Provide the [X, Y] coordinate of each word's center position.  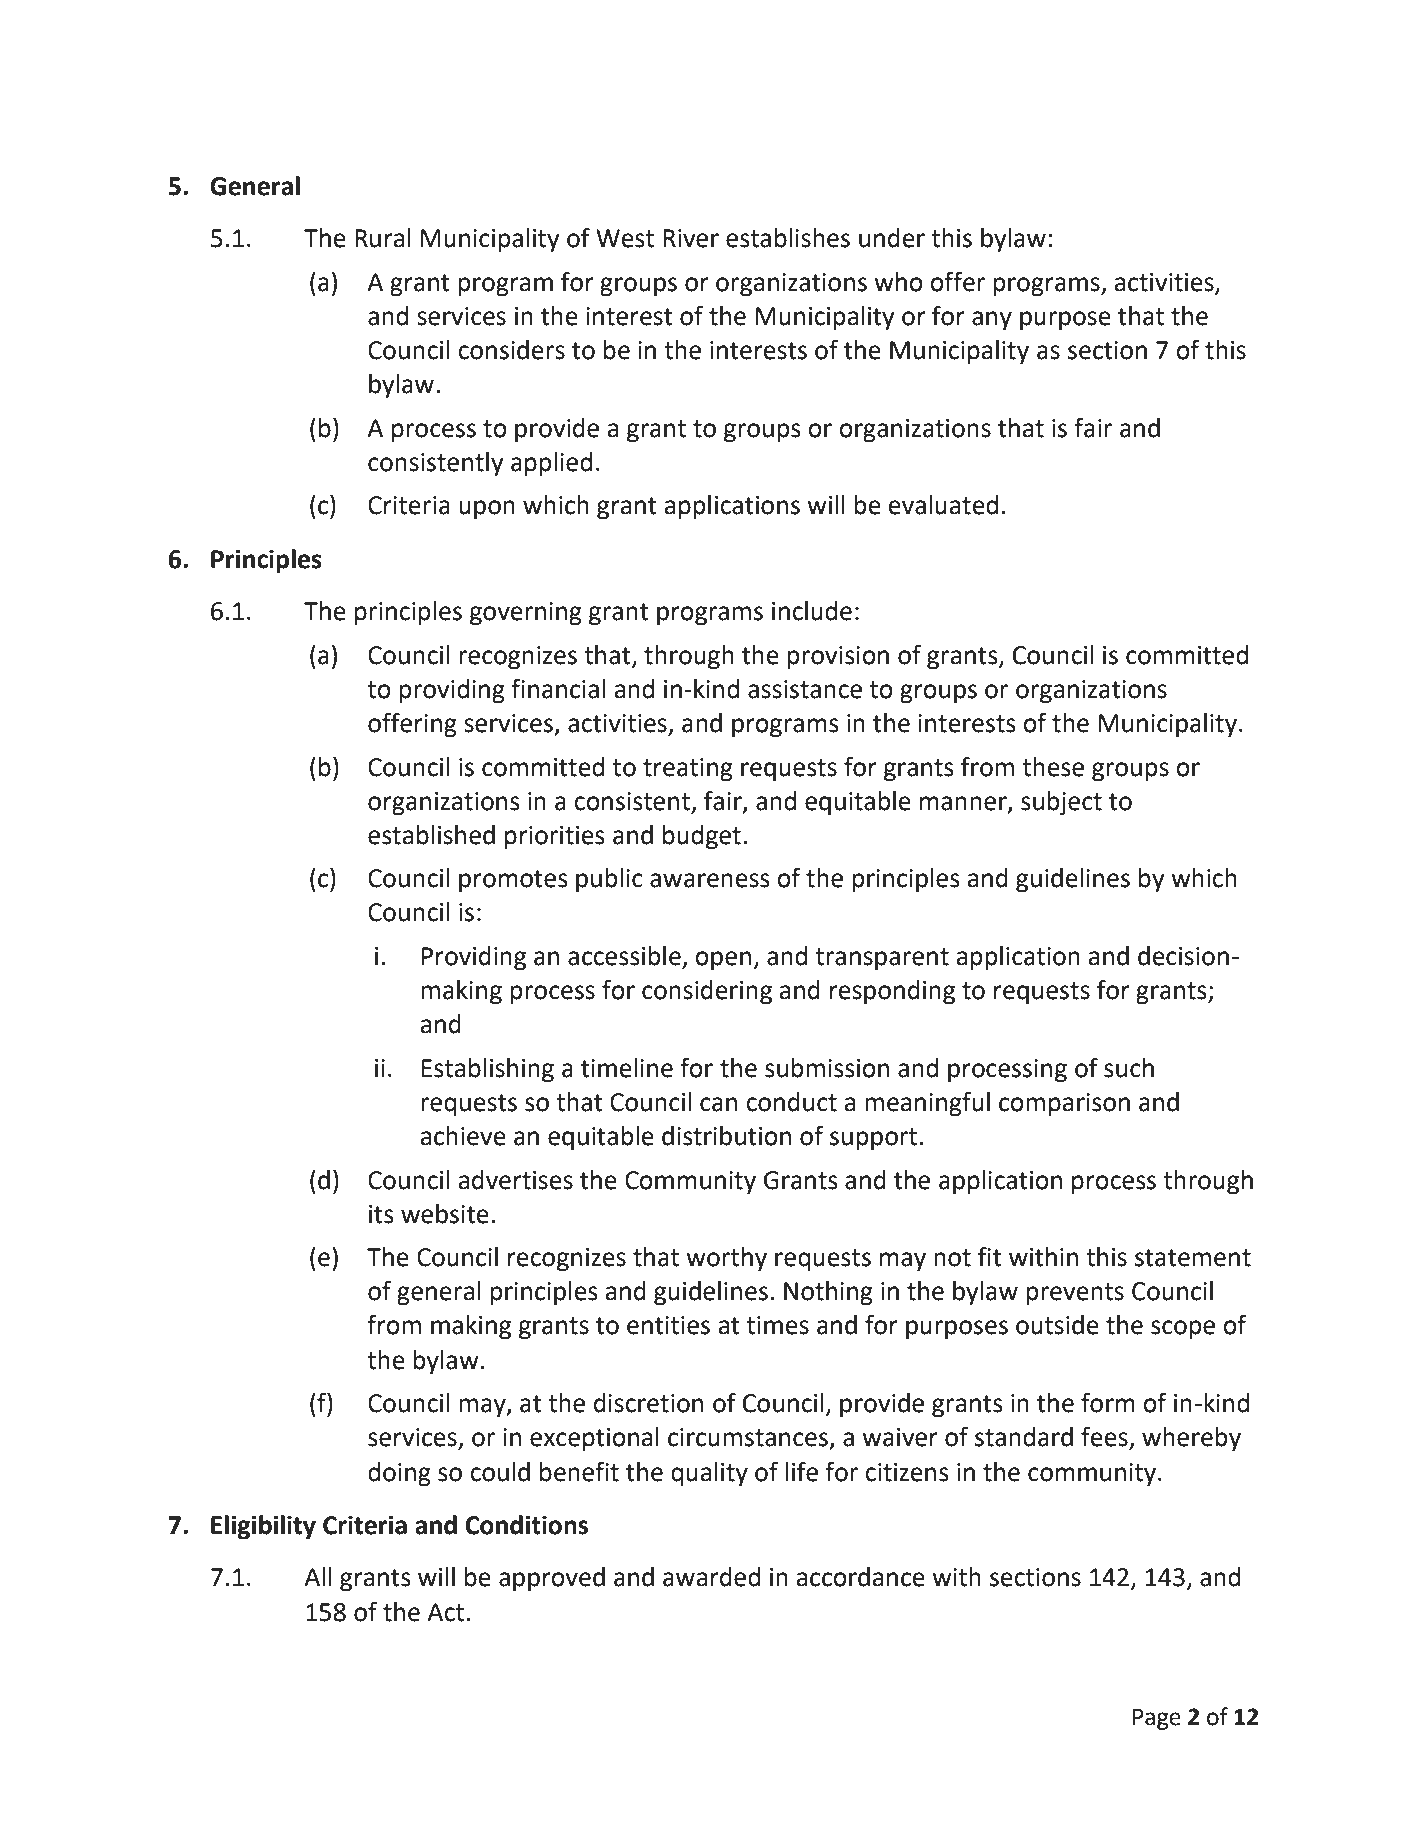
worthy [726, 1259]
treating [688, 770]
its [381, 1214]
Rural [383, 238]
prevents [1075, 1294]
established [431, 835]
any [992, 321]
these [1053, 767]
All [318, 1576]
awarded [711, 1577]
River [691, 238]
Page [1157, 1719]
